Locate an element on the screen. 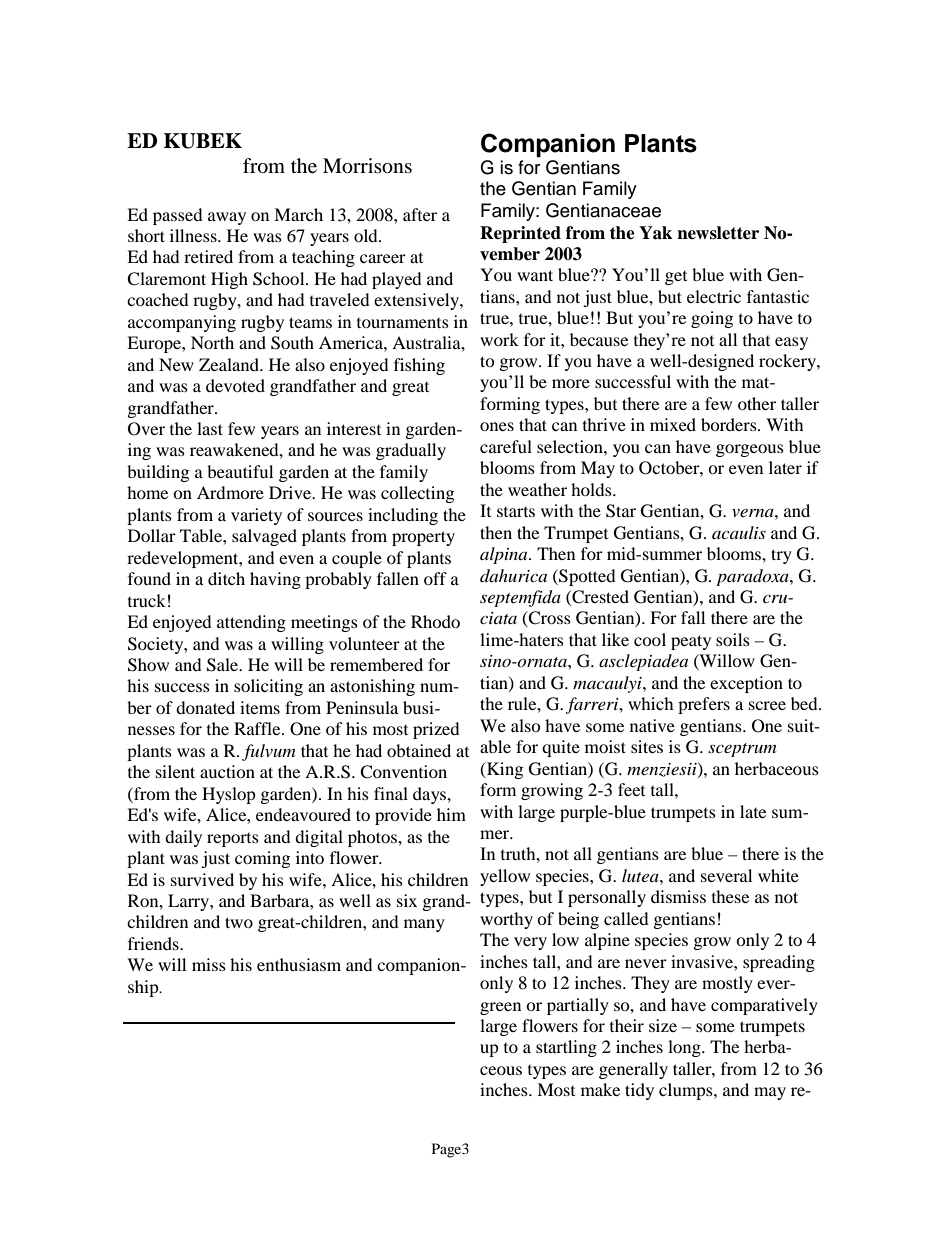 The image size is (952, 1233). feet is located at coordinates (631, 789).
